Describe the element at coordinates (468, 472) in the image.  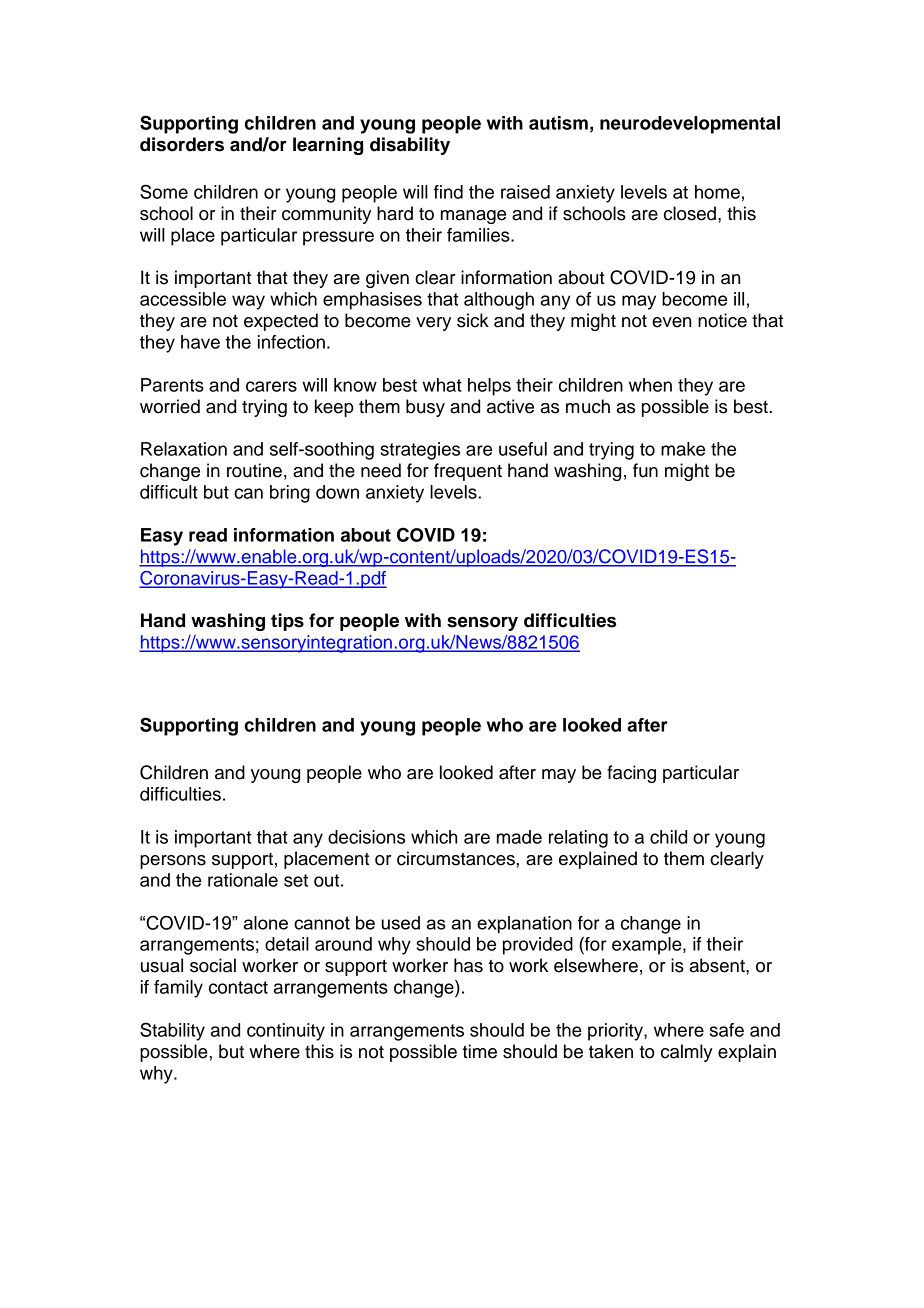
I see `frequent` at that location.
